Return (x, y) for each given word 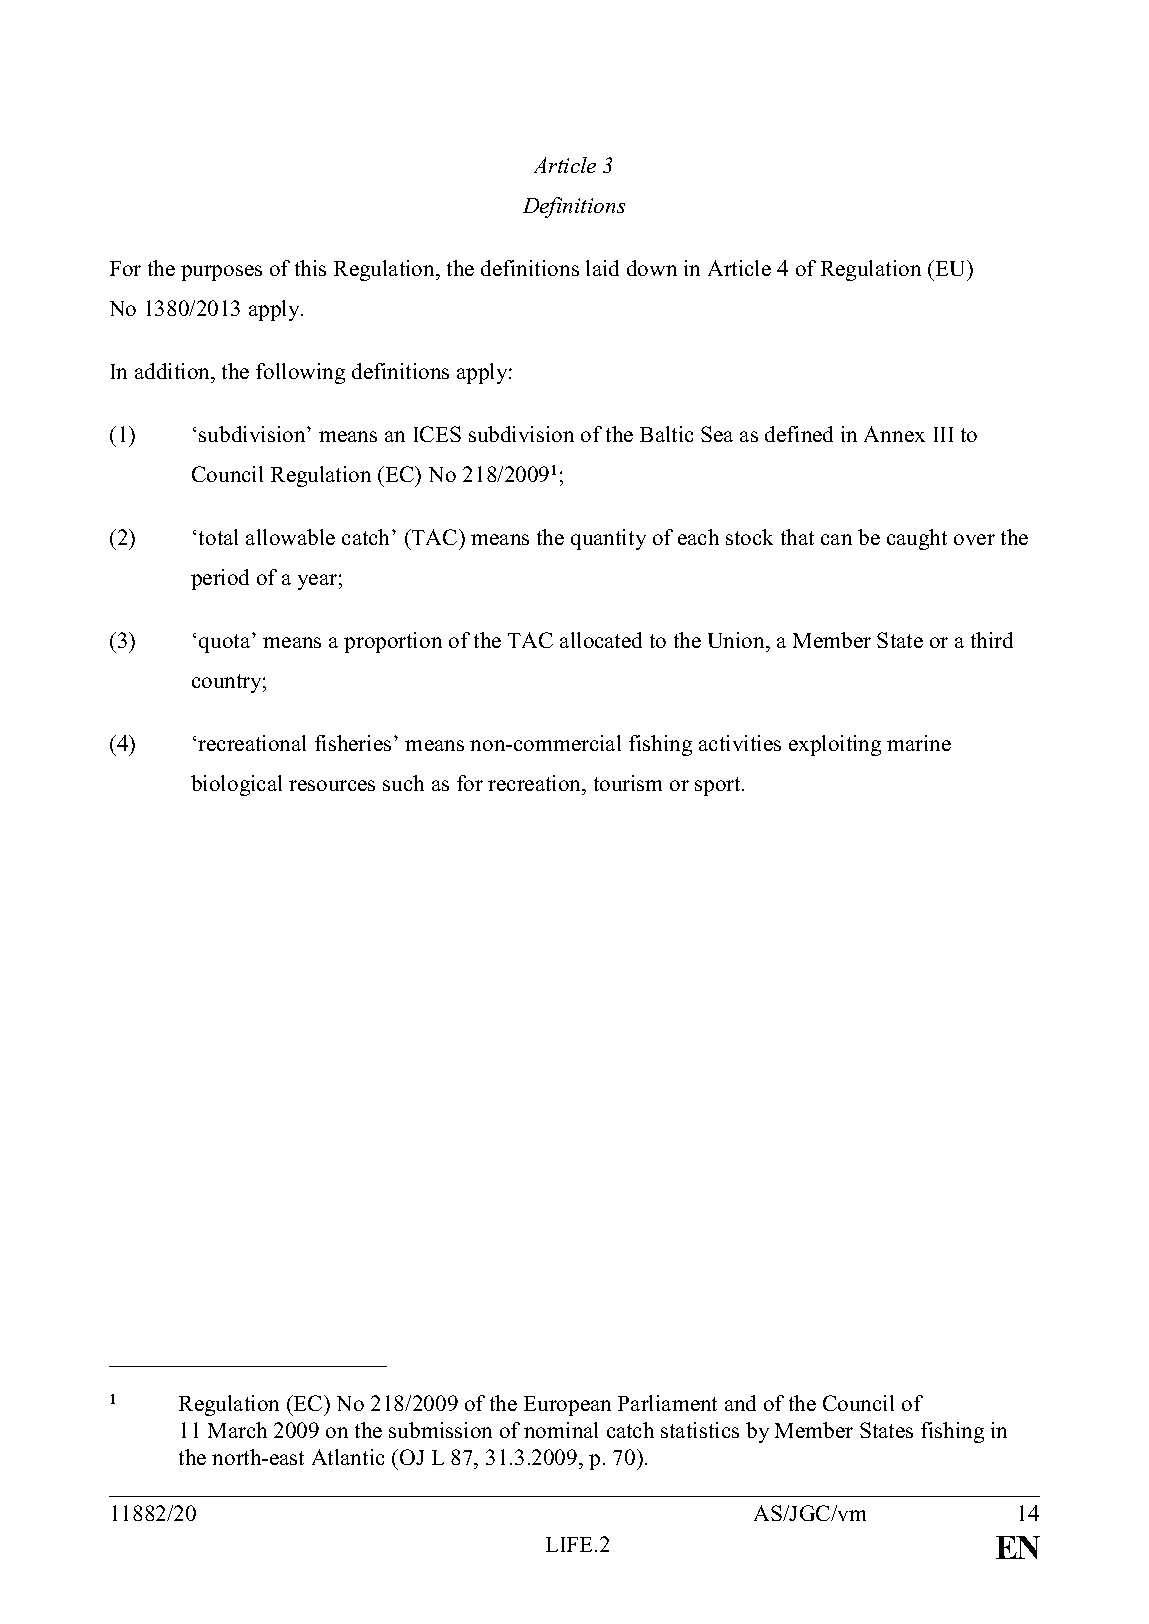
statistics (700, 1430)
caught (917, 539)
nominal (561, 1430)
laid (602, 268)
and (740, 1403)
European (567, 1406)
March (237, 1430)
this (310, 268)
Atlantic (348, 1457)
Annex (894, 434)
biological (236, 785)
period (220, 579)
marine (919, 743)
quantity (608, 539)
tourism (628, 783)
